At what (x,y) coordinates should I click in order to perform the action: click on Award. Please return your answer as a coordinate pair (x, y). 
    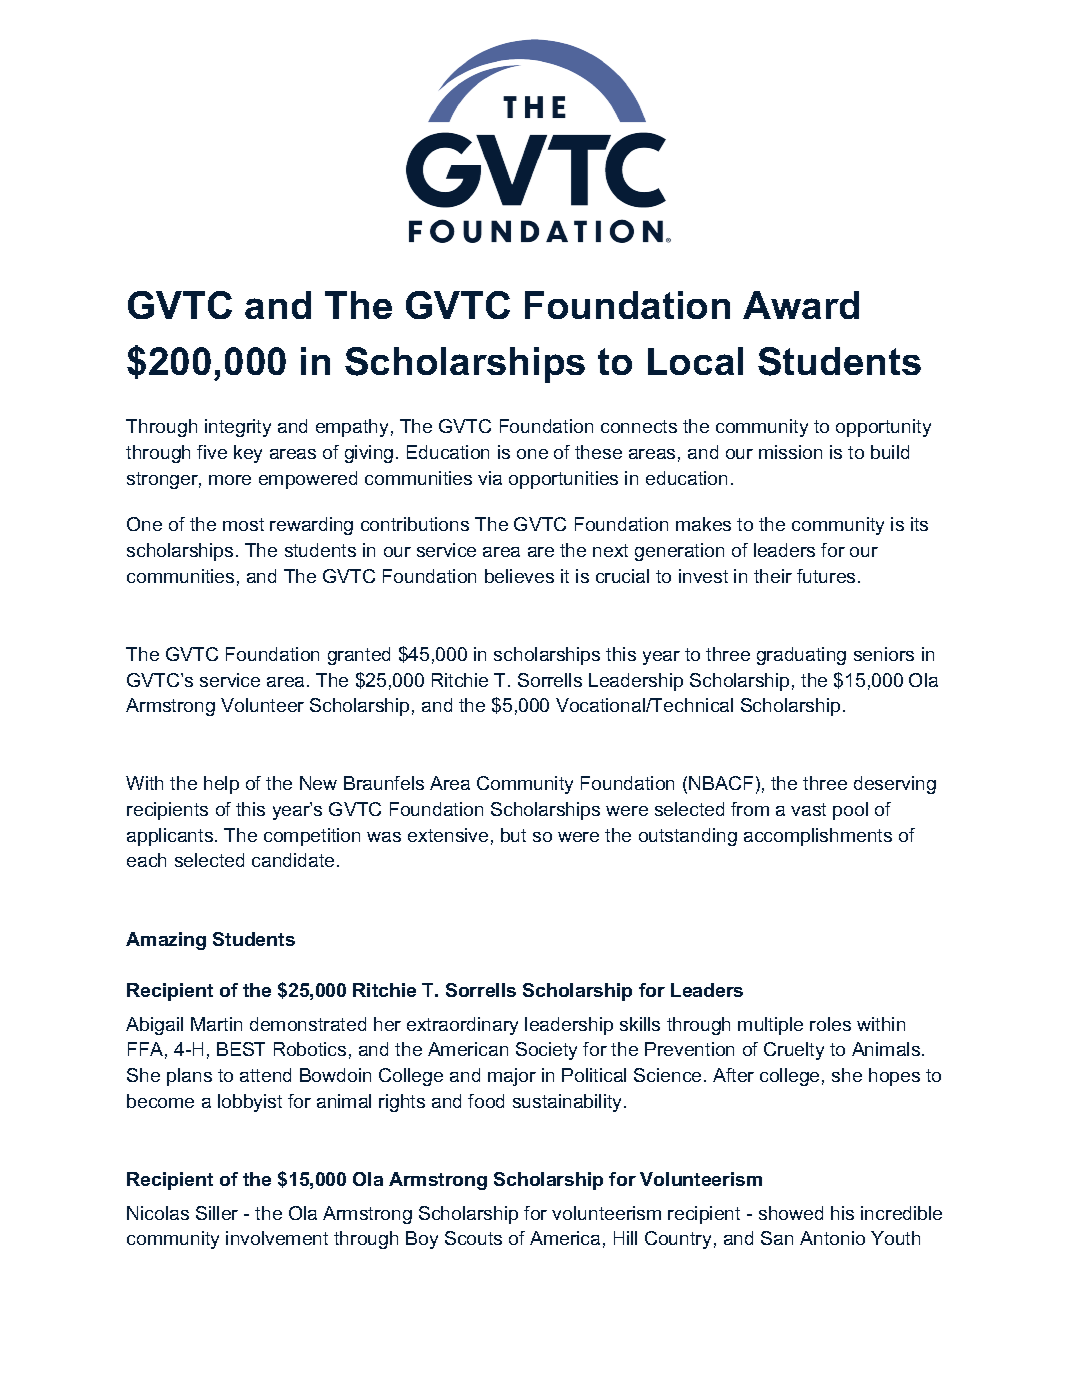
    Looking at the image, I should click on (801, 305).
